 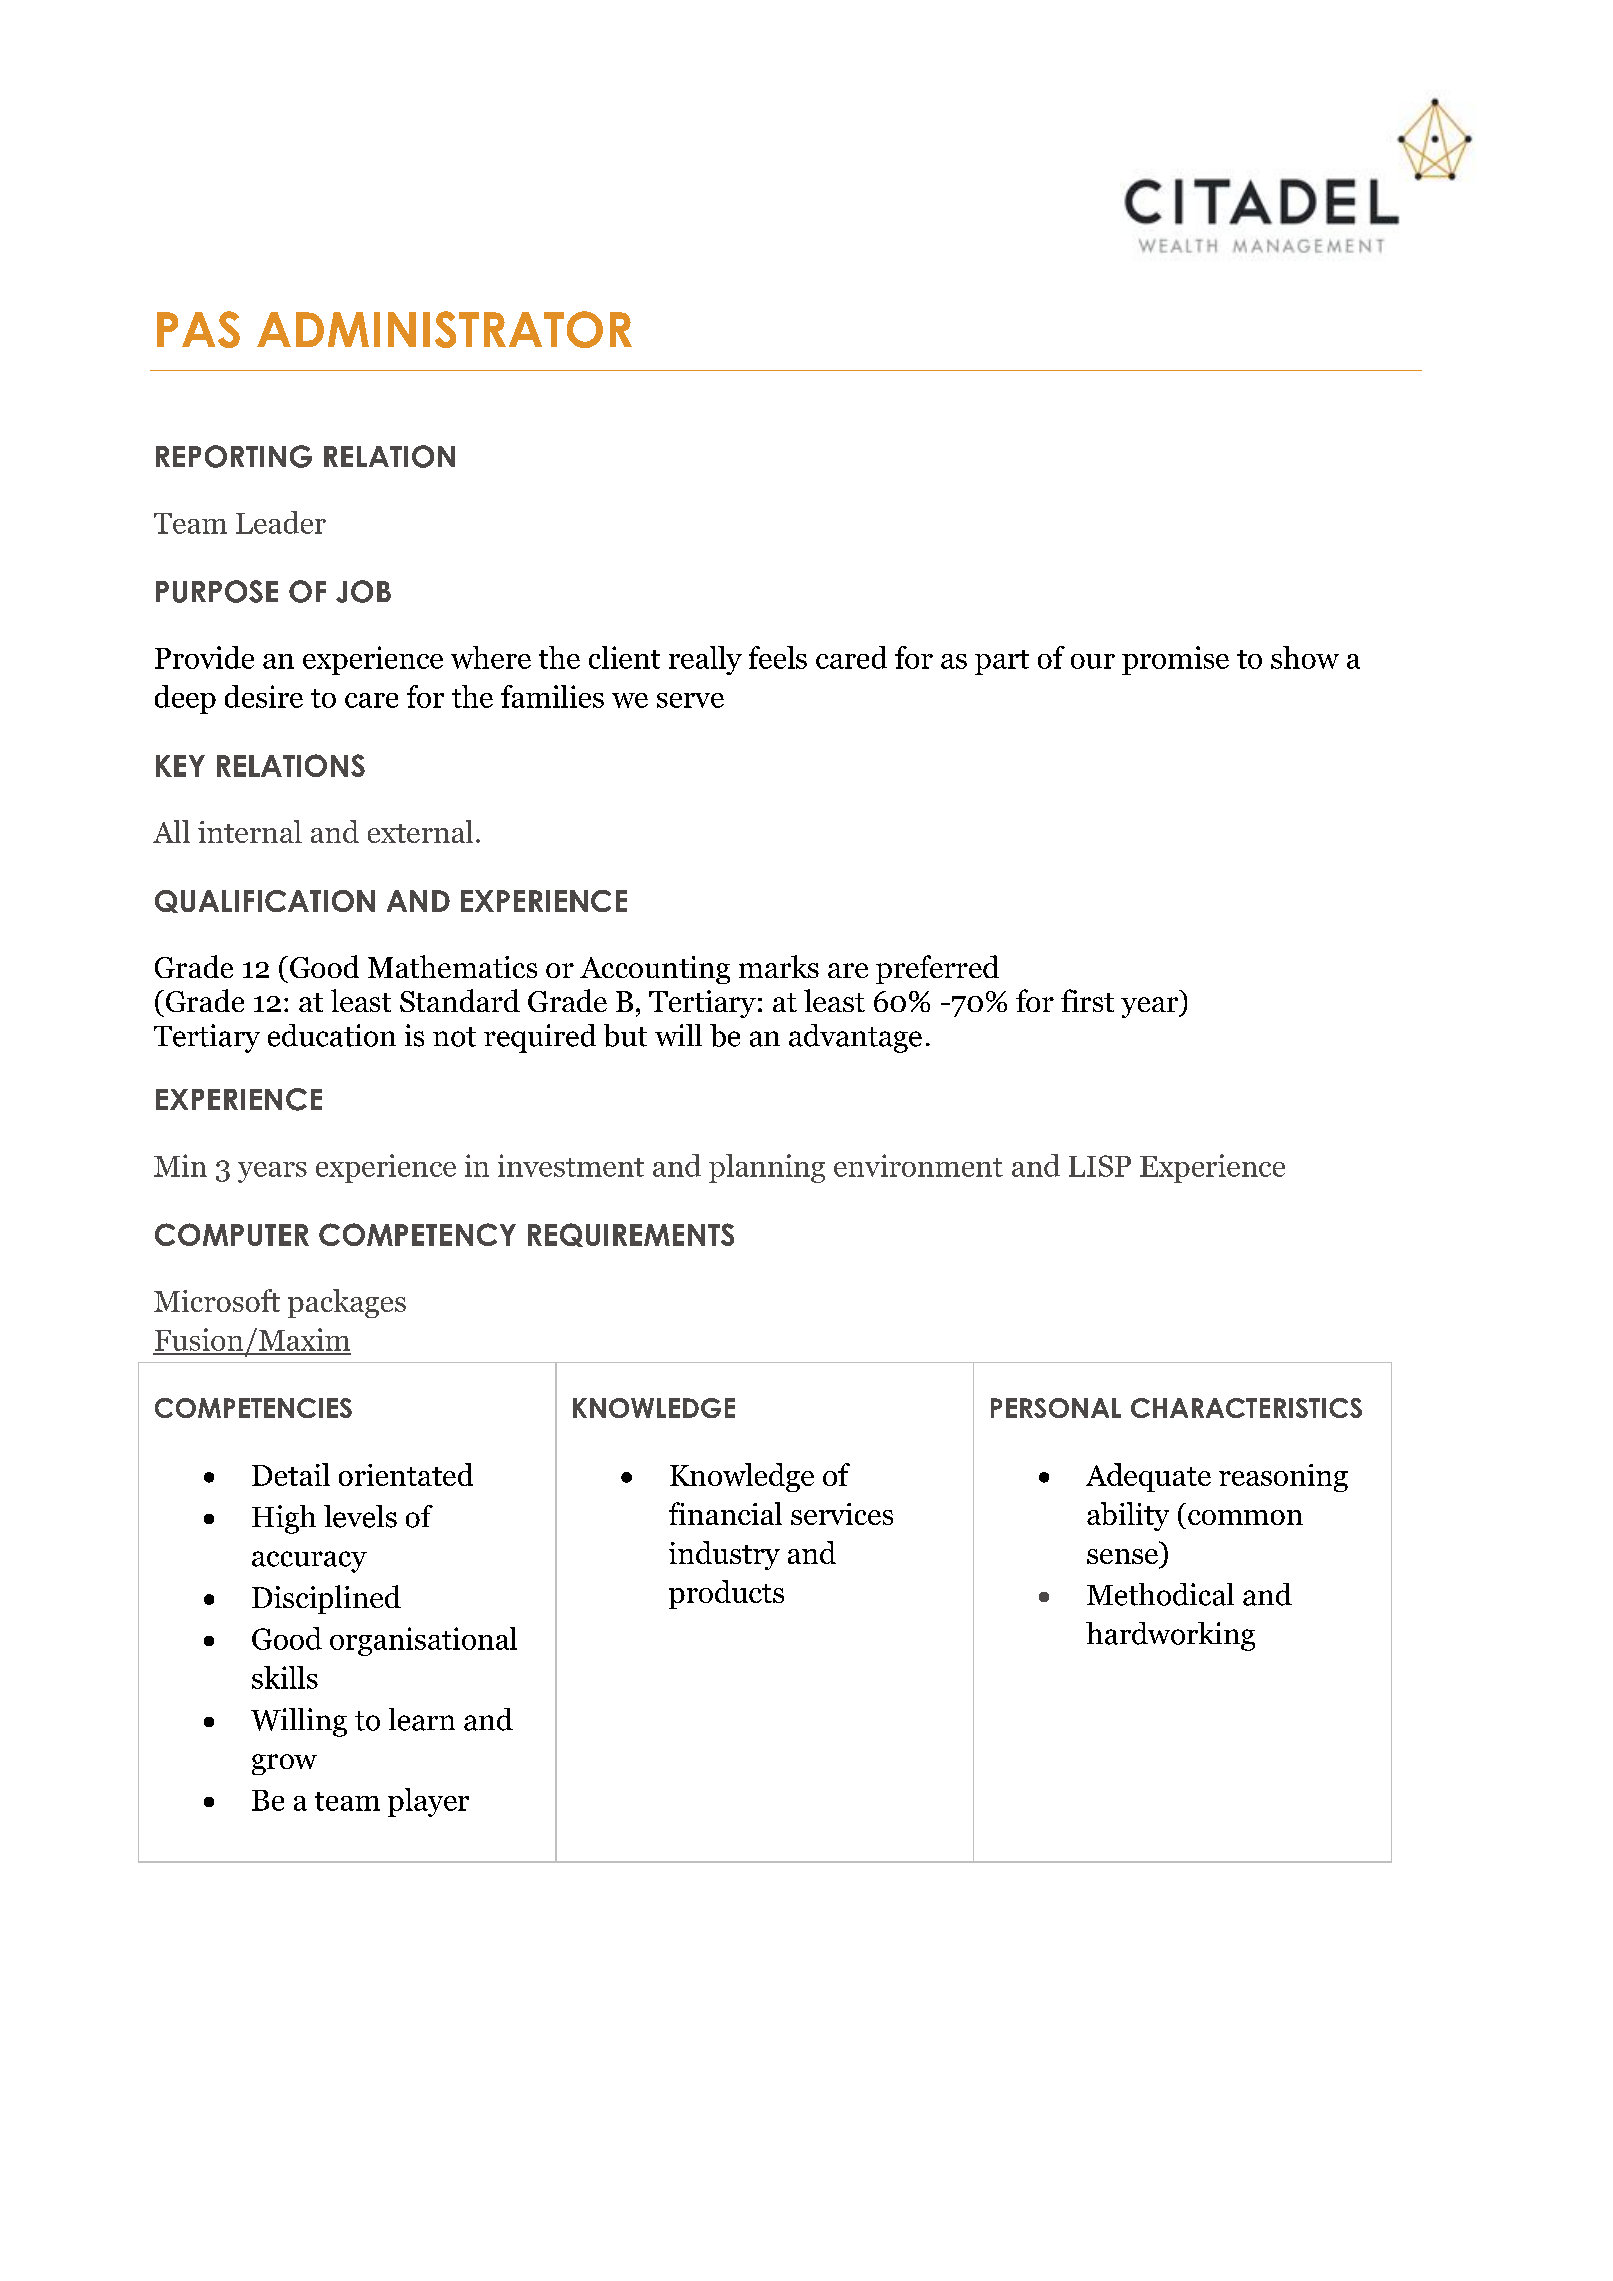 I want to click on our, so click(x=1093, y=661).
